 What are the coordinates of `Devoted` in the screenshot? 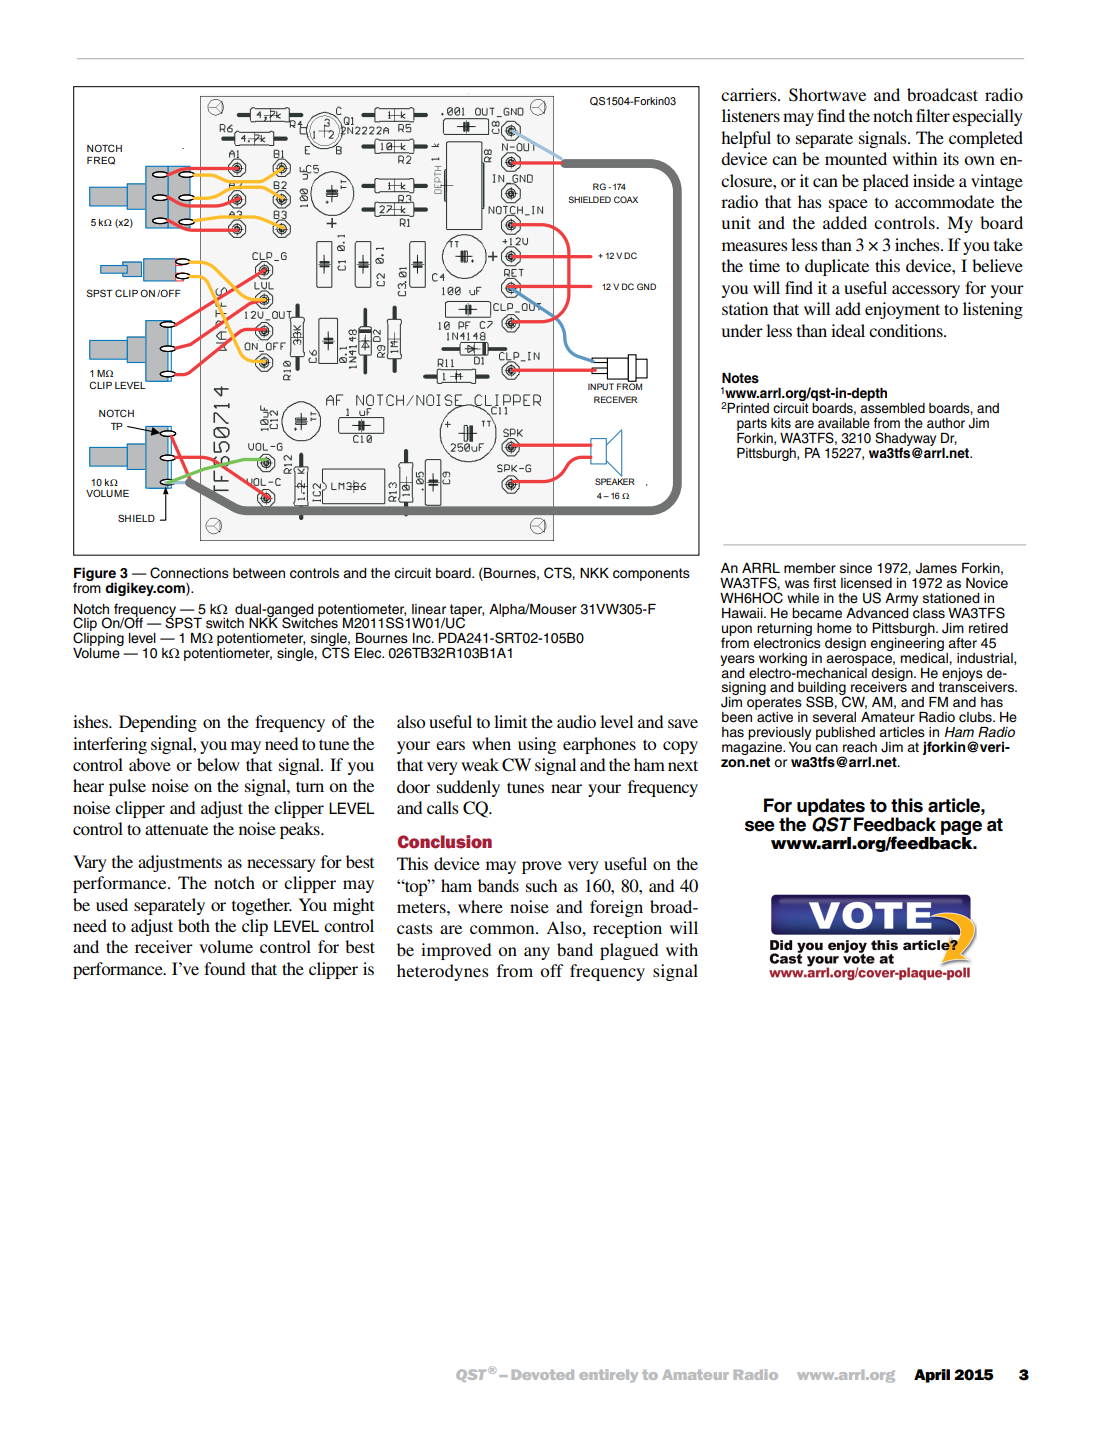 It's located at (543, 1375).
